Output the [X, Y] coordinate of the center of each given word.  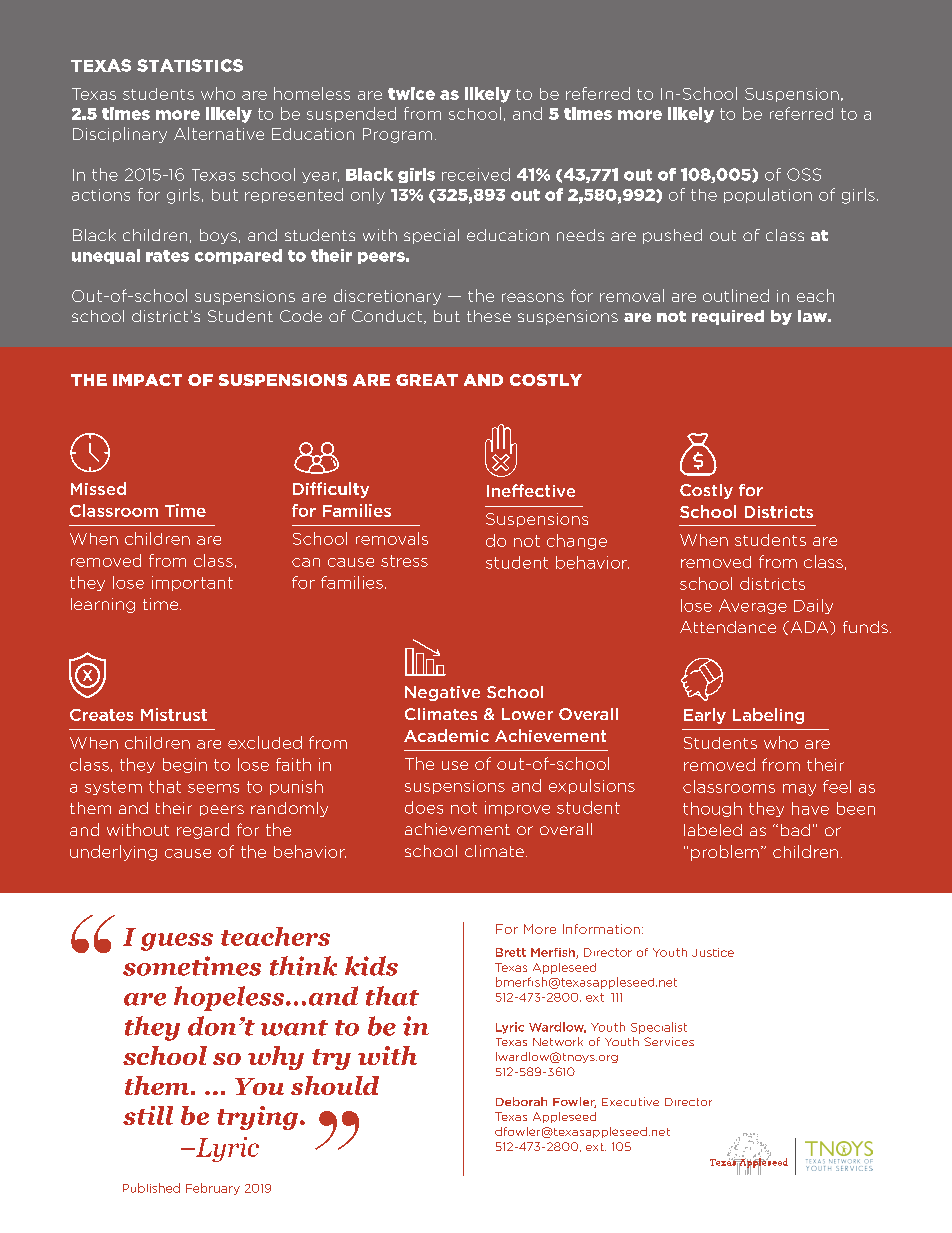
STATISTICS [190, 65]
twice [411, 93]
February [213, 1189]
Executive [630, 1101]
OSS [804, 174]
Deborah [521, 1101]
